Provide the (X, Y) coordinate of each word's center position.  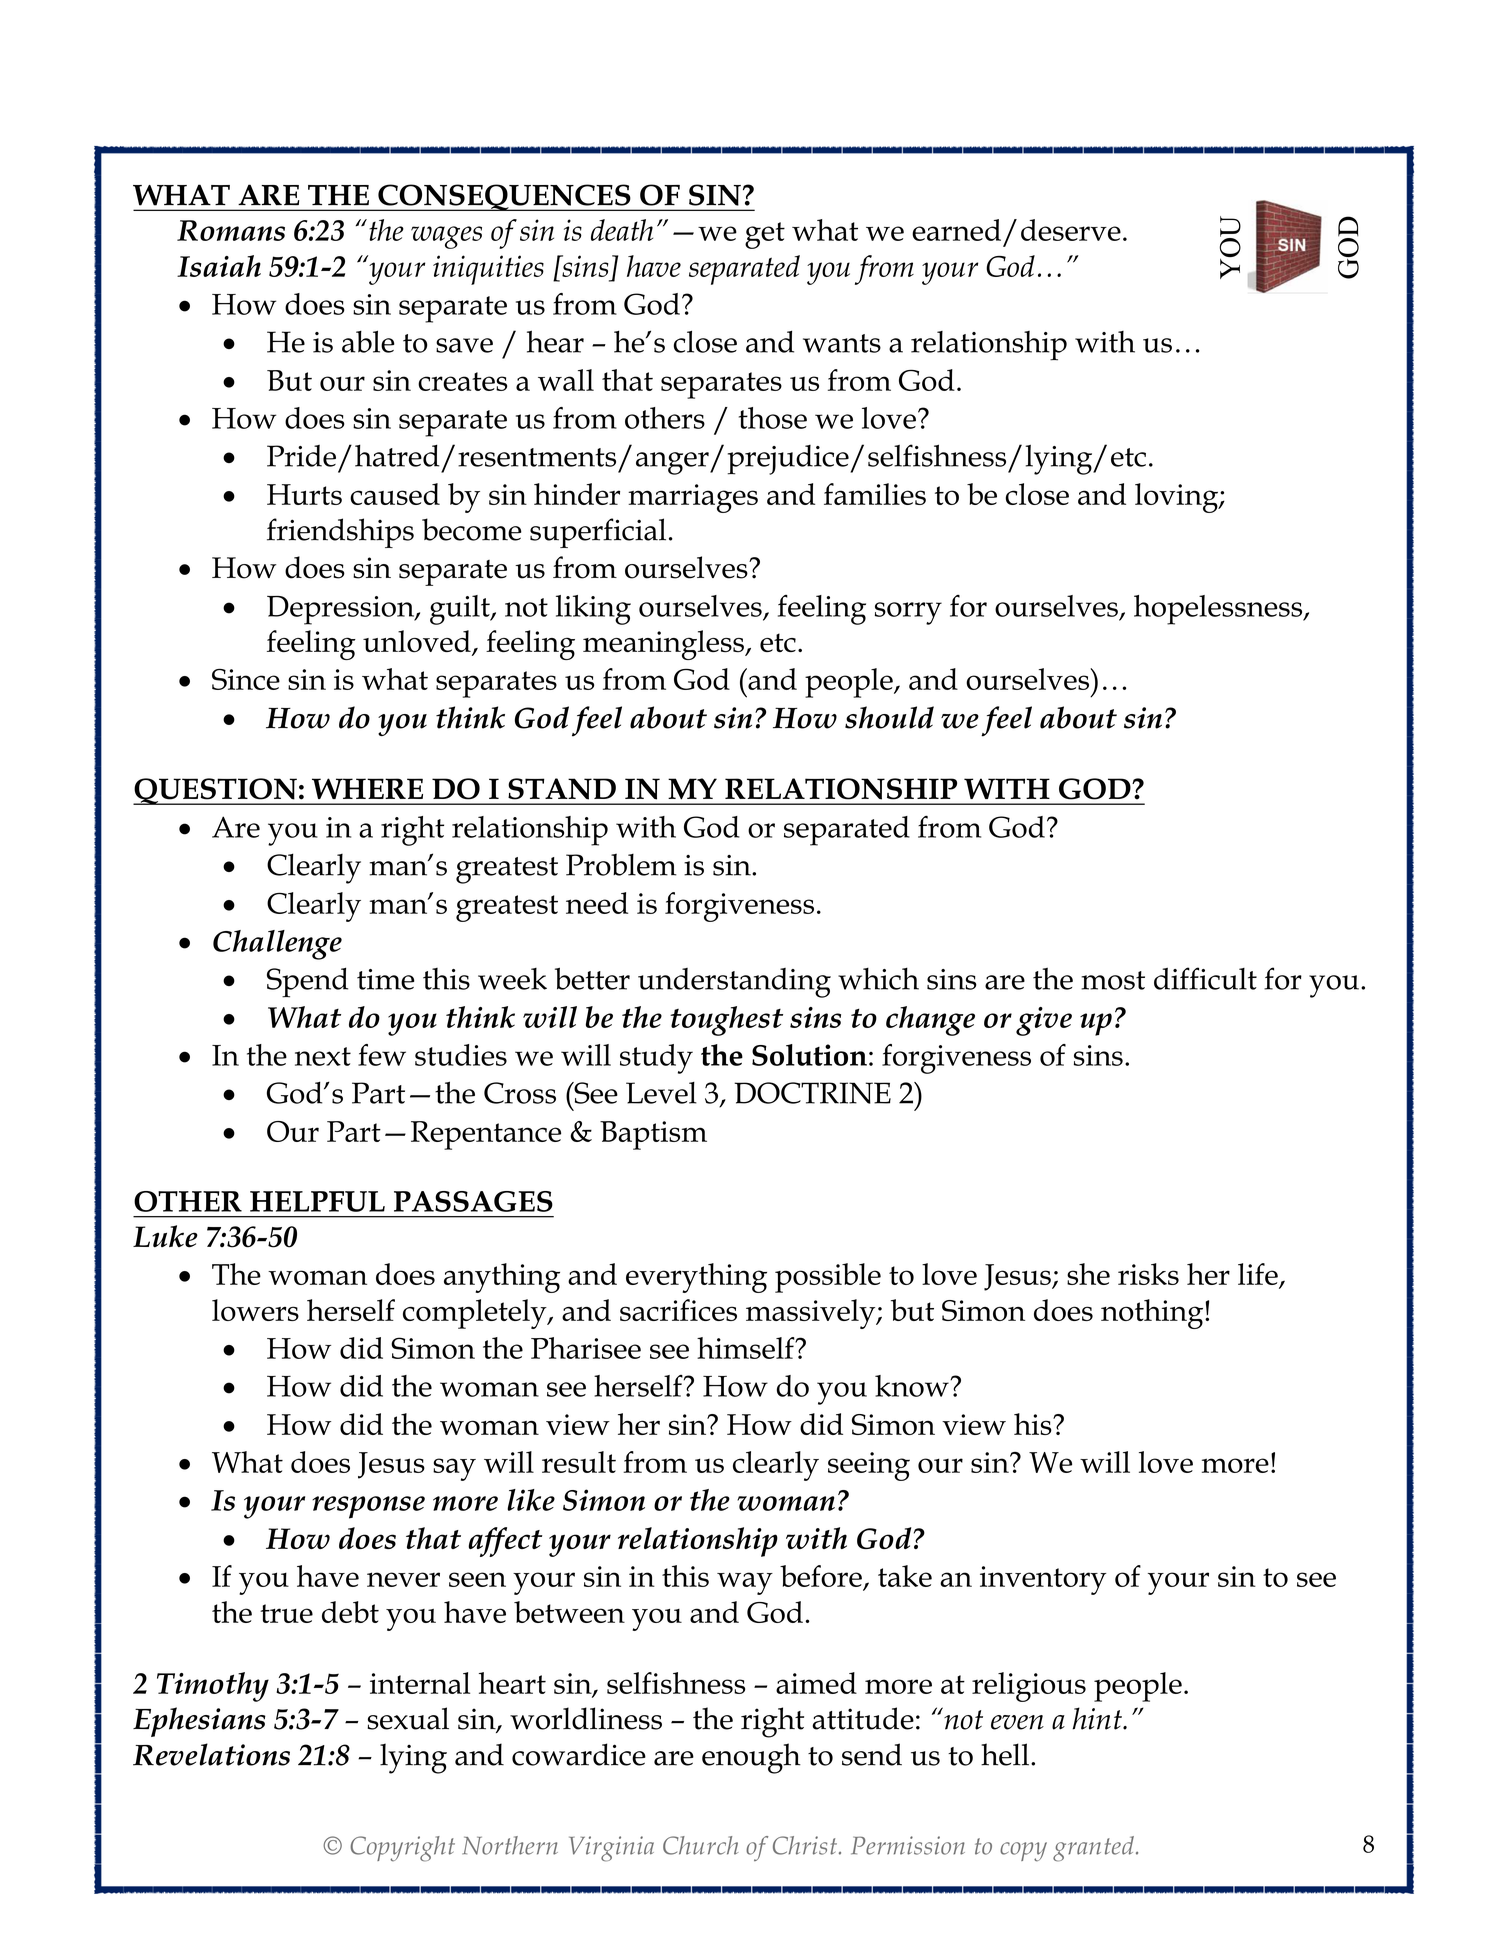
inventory (1043, 1580)
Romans (231, 230)
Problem (621, 864)
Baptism (653, 1135)
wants (842, 343)
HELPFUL (317, 1201)
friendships (340, 533)
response (368, 1507)
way (745, 1583)
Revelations (211, 1754)
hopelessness (1219, 610)
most (1113, 980)
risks (1148, 1274)
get (765, 235)
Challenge (277, 945)
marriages (693, 498)
